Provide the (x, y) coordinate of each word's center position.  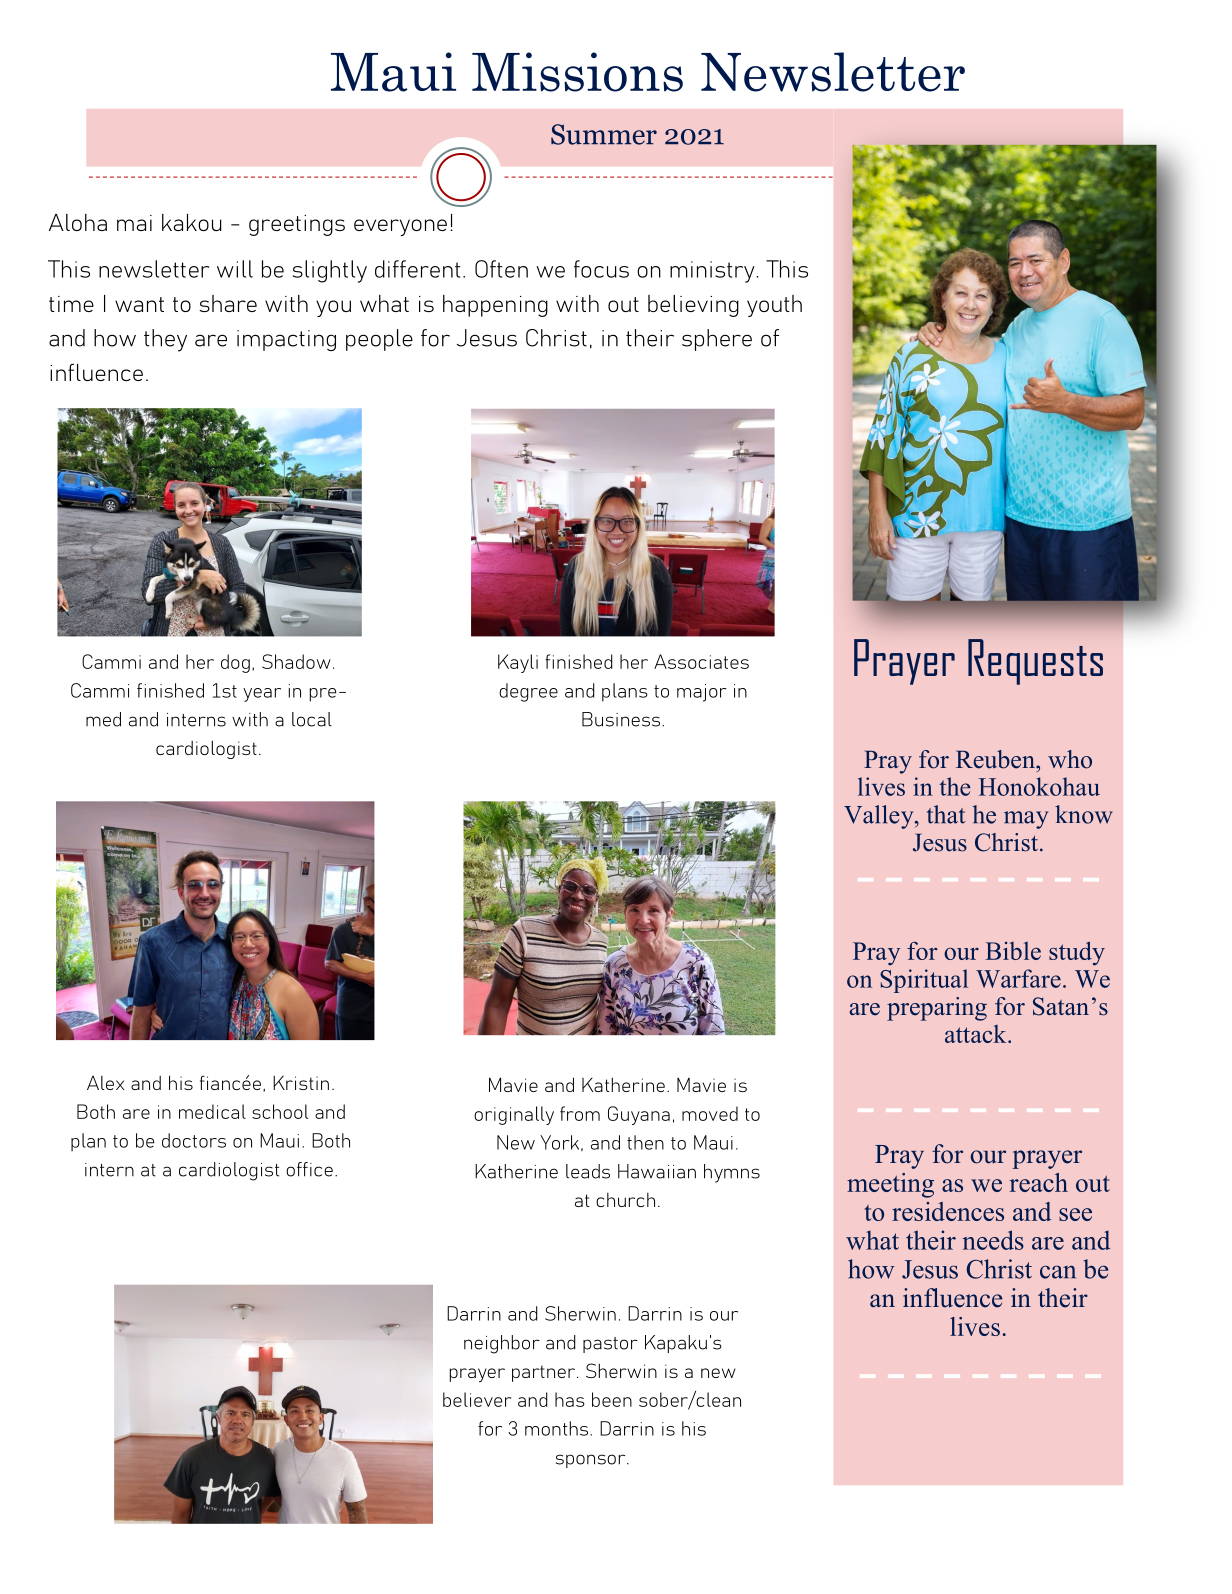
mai (134, 223)
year (262, 695)
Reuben (996, 759)
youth (774, 306)
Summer (604, 134)
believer (477, 1399)
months (558, 1428)
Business (622, 719)
